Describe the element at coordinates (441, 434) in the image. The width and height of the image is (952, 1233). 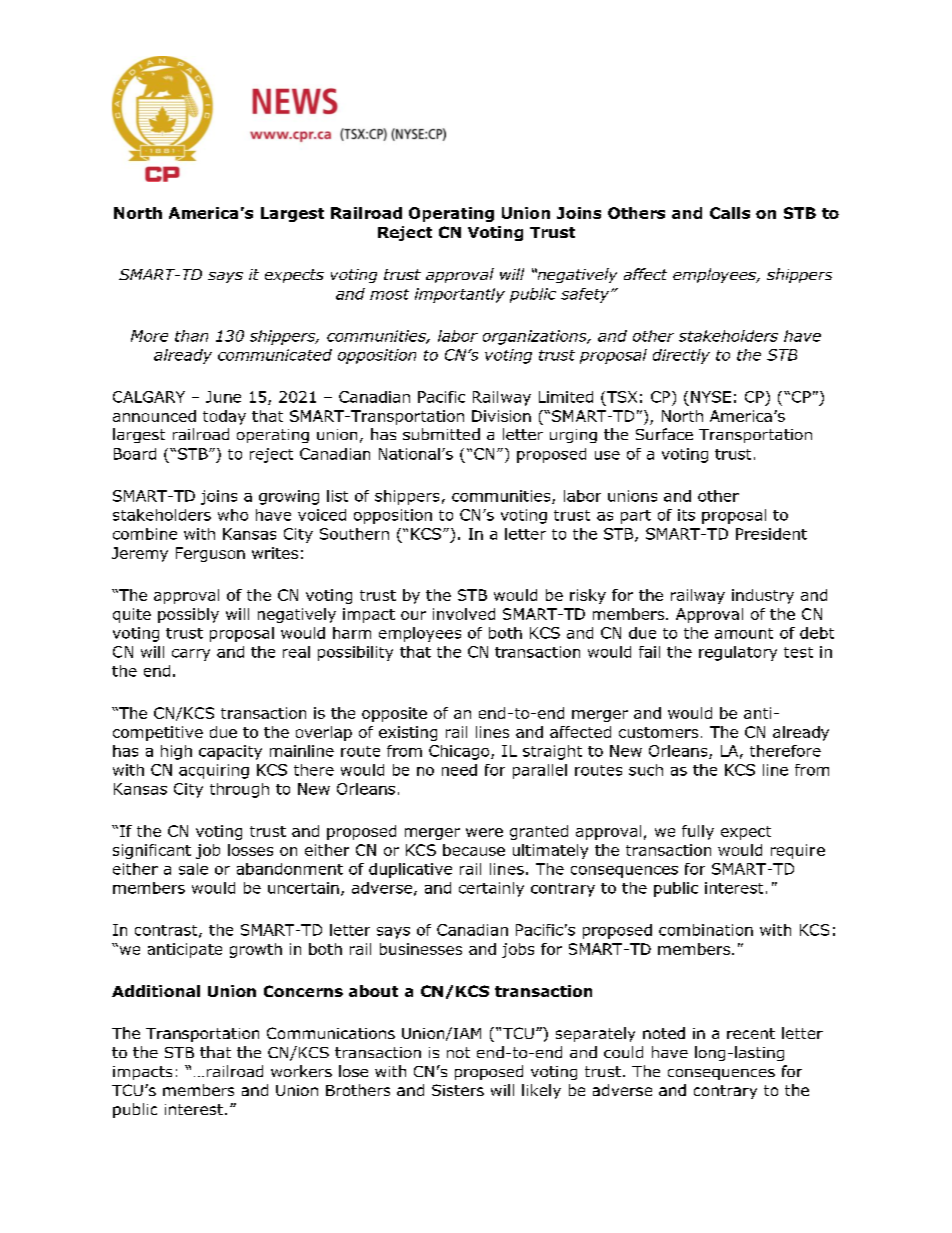
I see `submitted` at that location.
